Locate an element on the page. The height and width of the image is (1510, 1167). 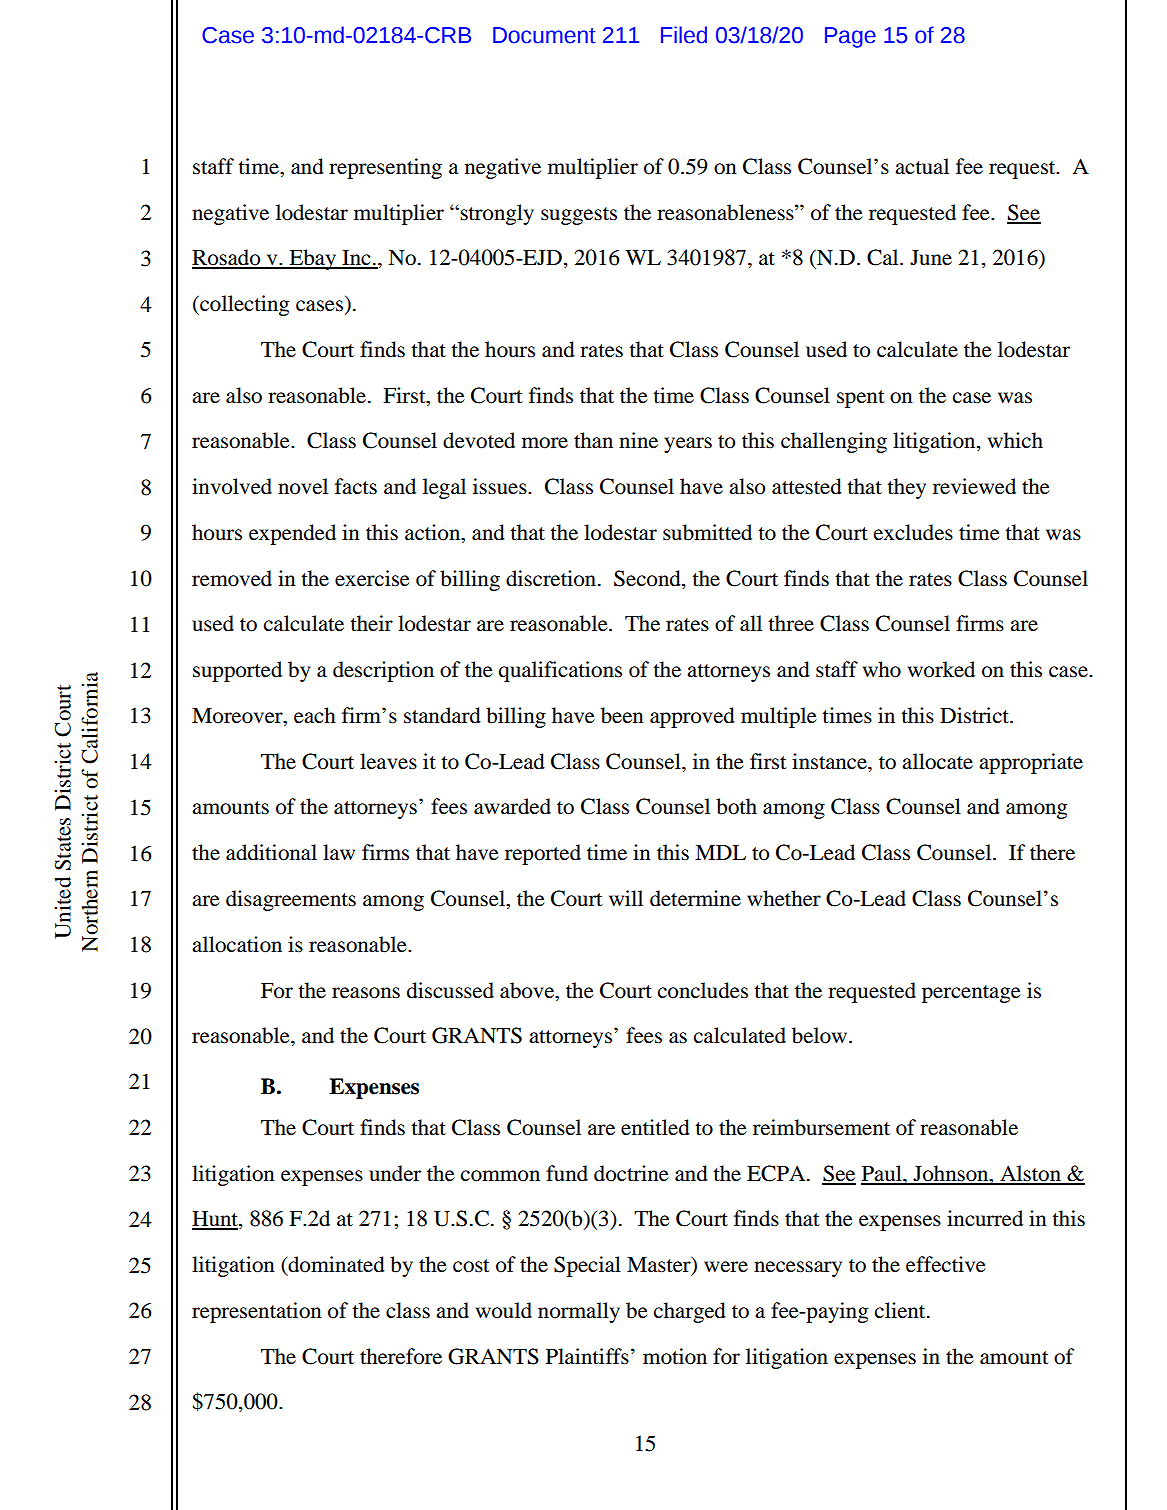
Filed is located at coordinates (684, 35).
